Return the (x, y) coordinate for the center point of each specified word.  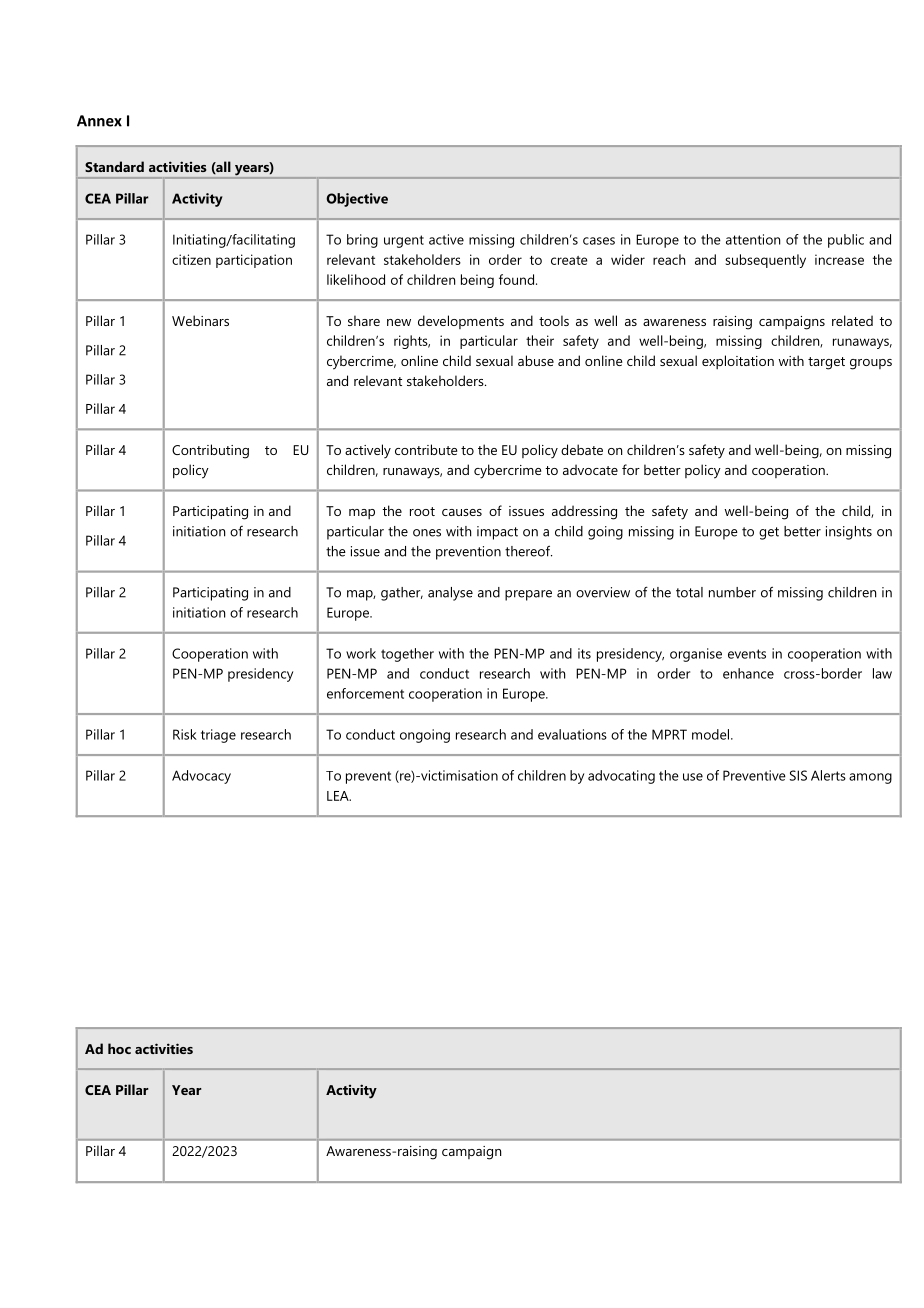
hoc (119, 1048)
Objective (357, 200)
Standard (114, 166)
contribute (426, 449)
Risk (185, 734)
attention (753, 239)
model (712, 734)
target (826, 363)
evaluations (572, 734)
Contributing (210, 451)
